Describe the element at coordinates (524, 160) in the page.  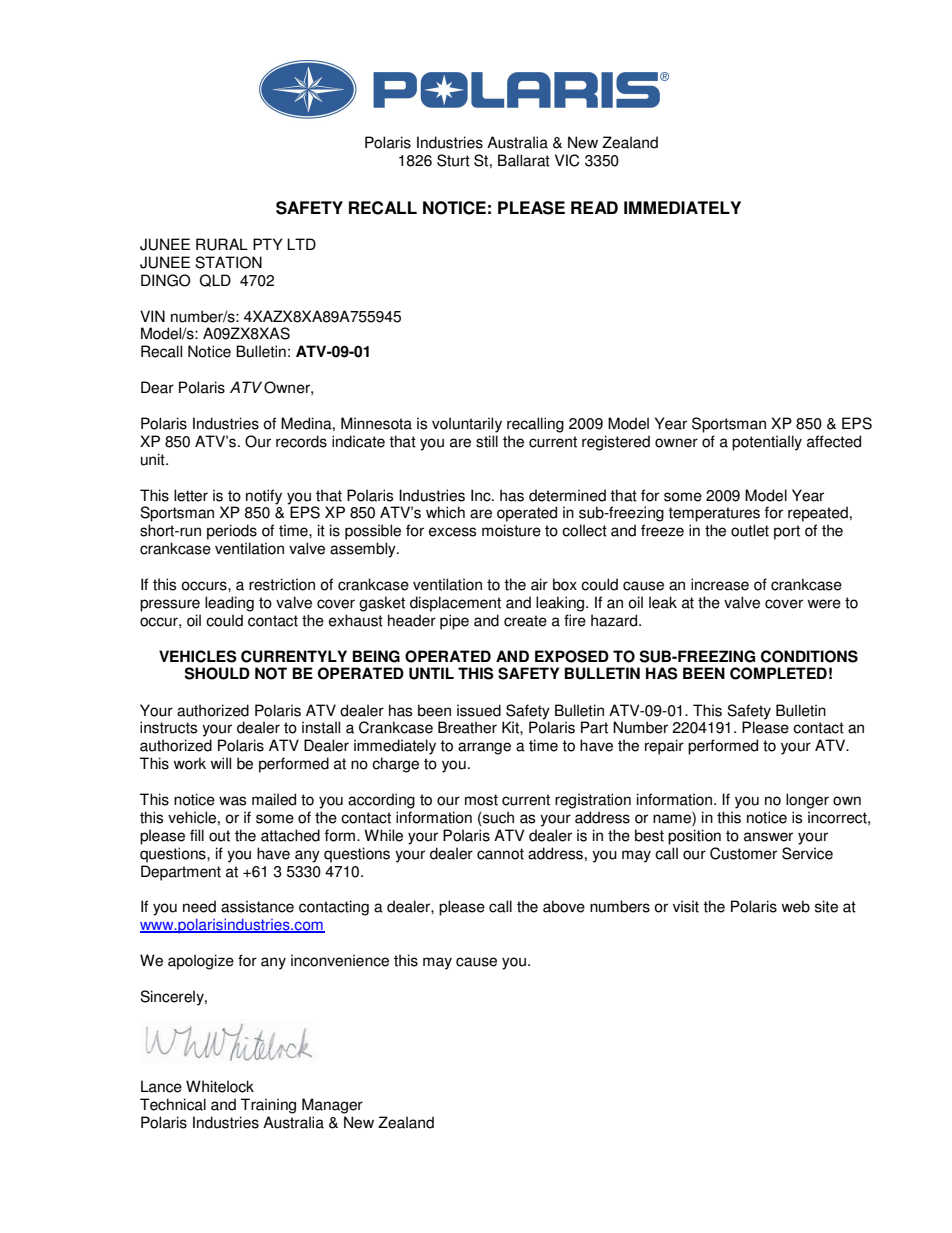
I see `Ballarat` at that location.
